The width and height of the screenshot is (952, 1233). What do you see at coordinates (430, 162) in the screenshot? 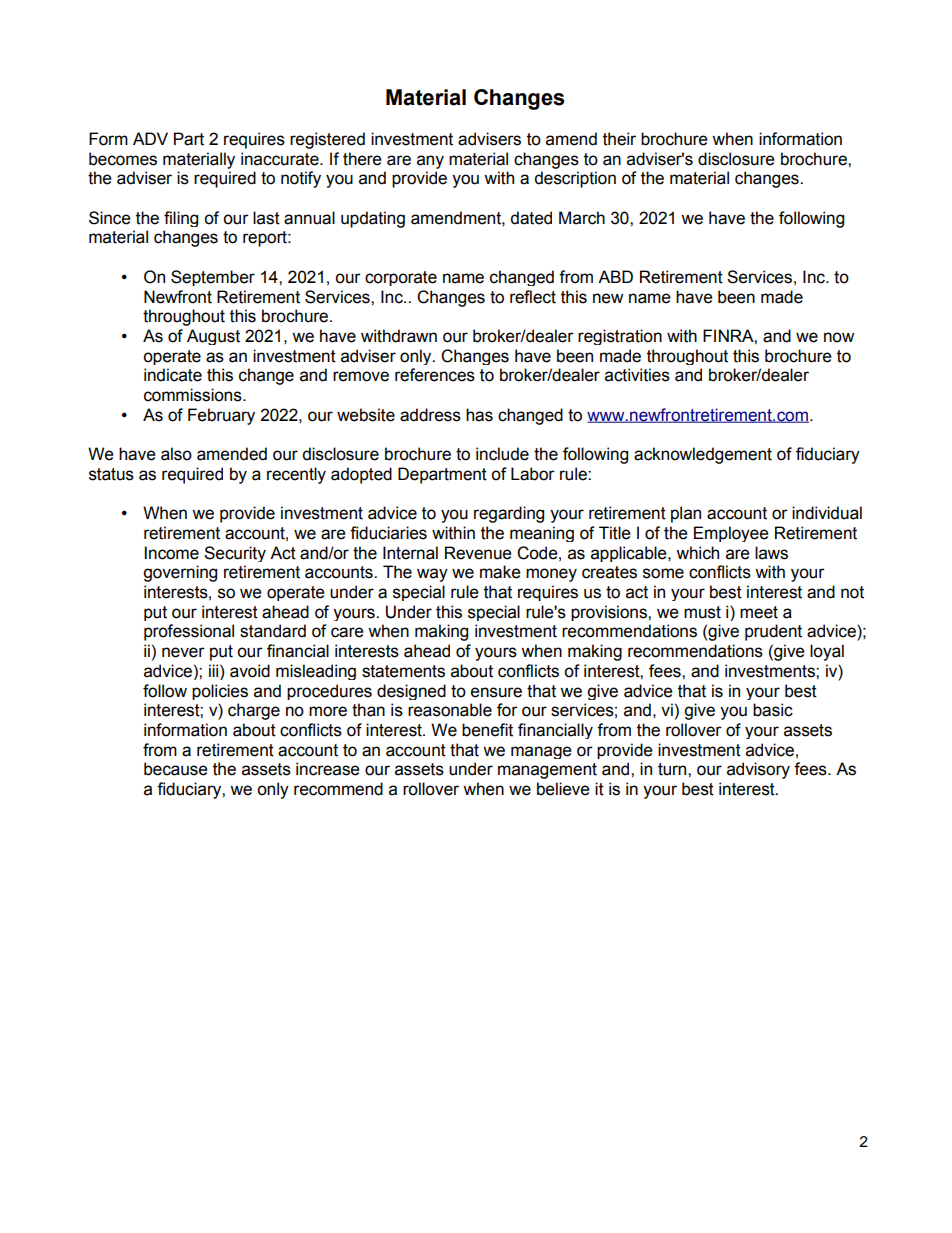
I see `any` at bounding box center [430, 162].
